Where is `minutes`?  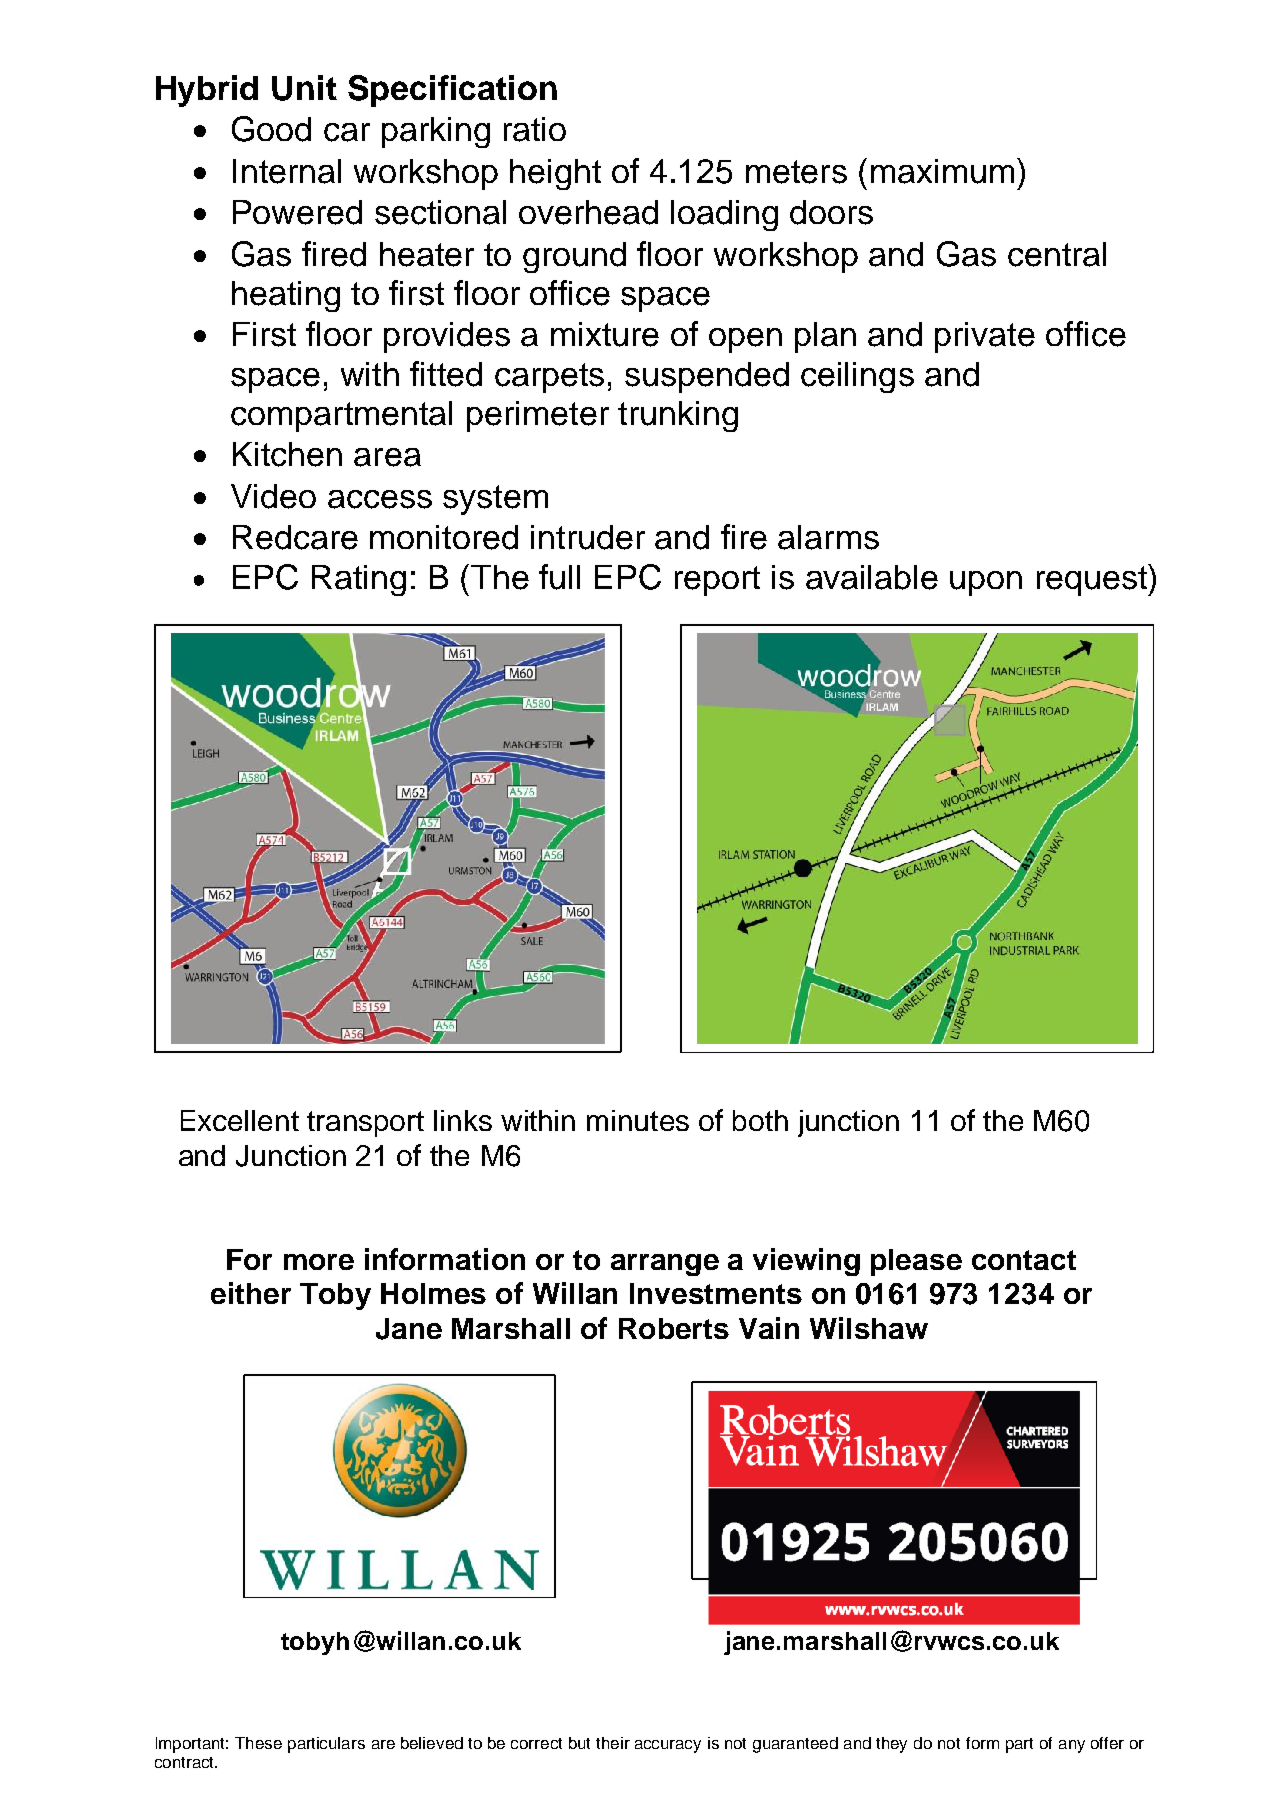
minutes is located at coordinates (638, 1120).
